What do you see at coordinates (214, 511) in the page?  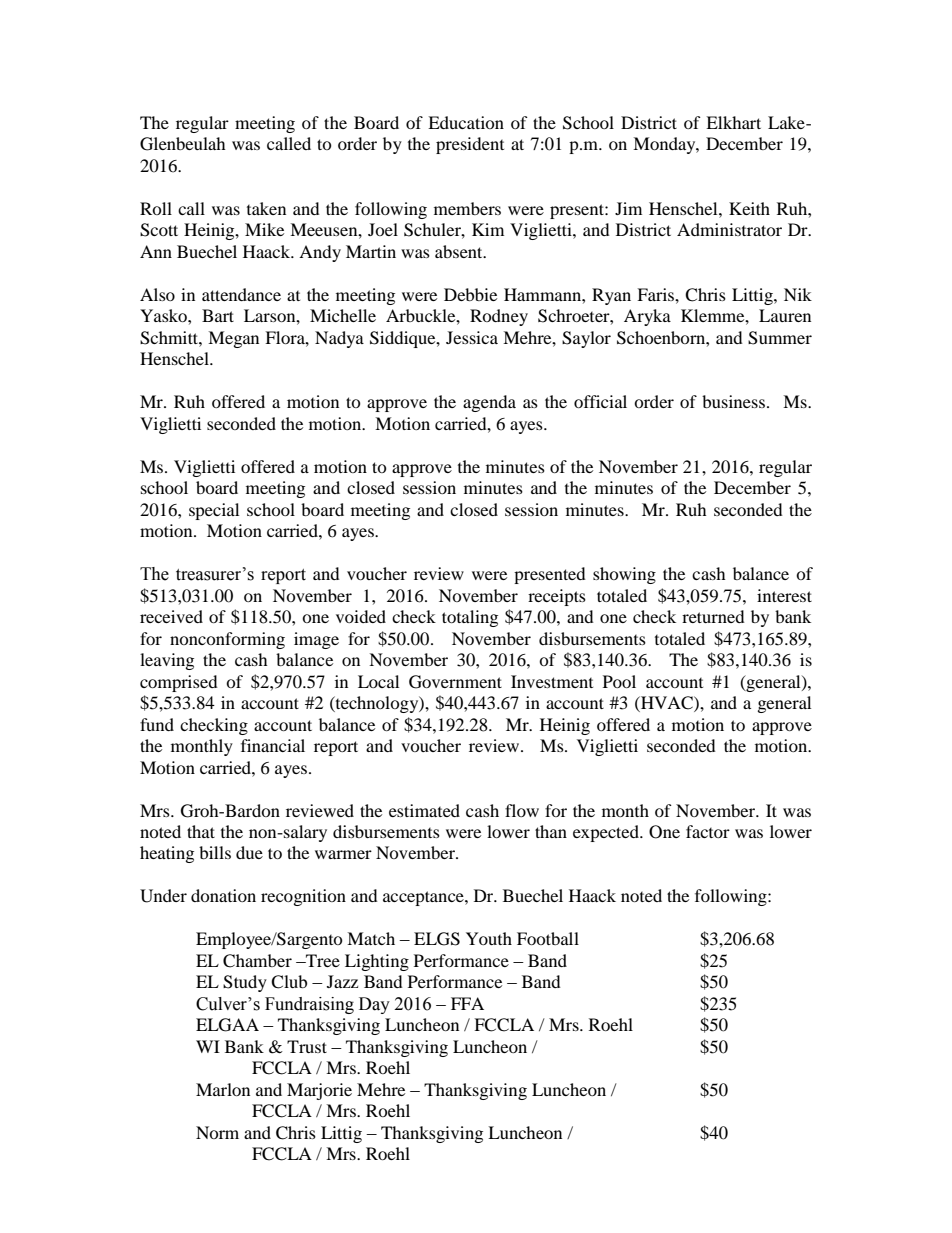 I see `special` at bounding box center [214, 511].
